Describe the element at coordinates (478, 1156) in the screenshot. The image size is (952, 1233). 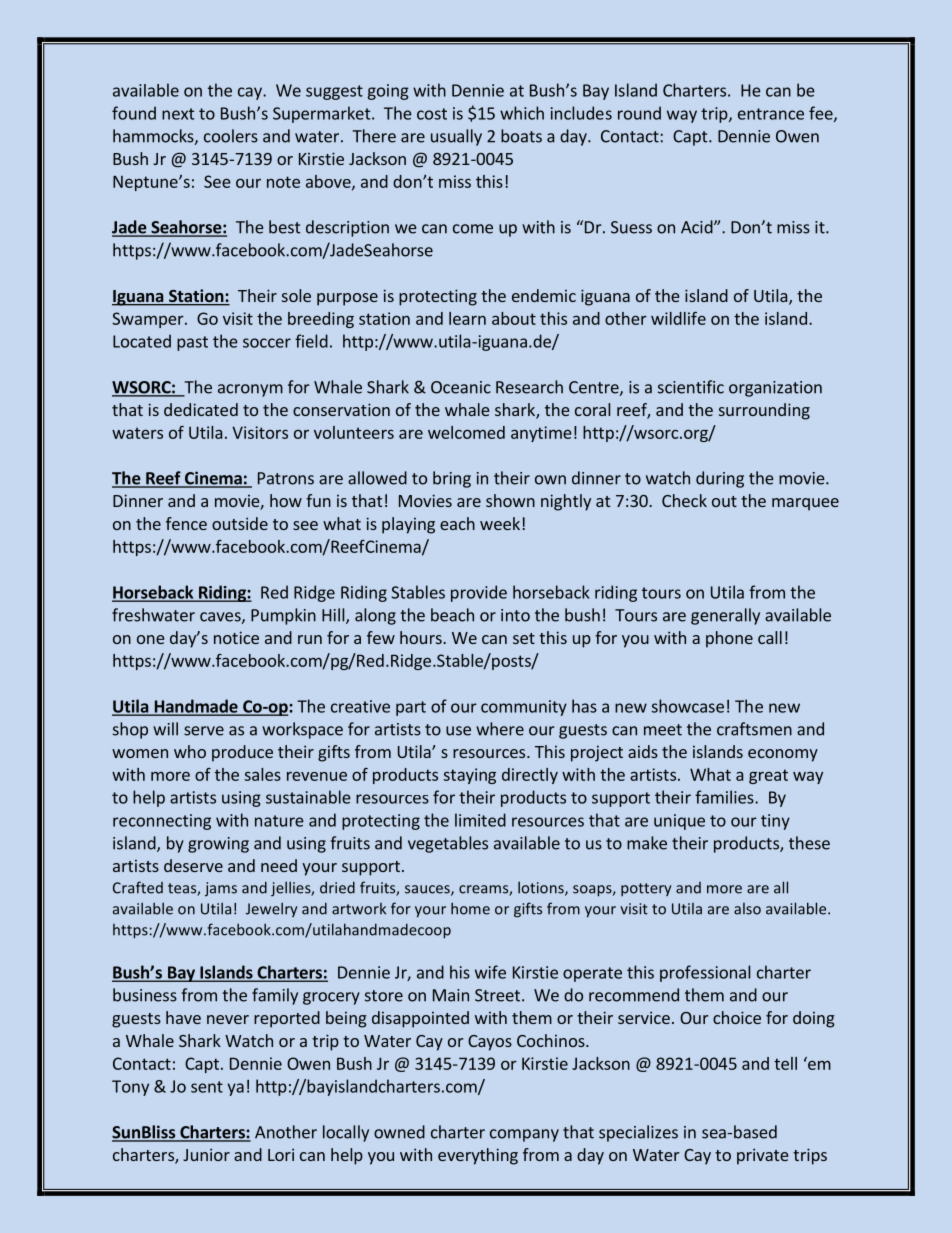
I see `everything` at that location.
